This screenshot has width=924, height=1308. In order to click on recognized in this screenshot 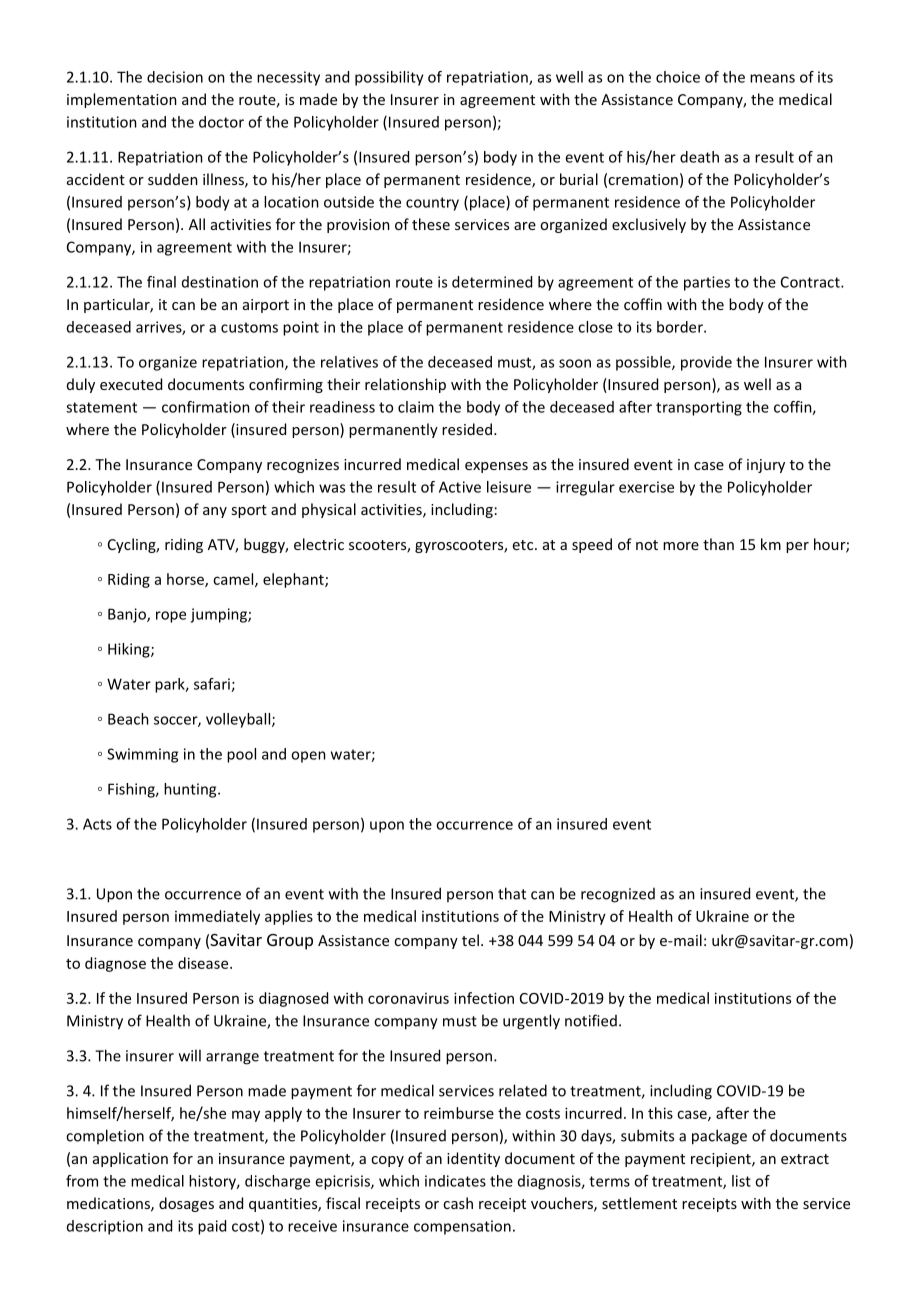, I will do `click(618, 895)`.
